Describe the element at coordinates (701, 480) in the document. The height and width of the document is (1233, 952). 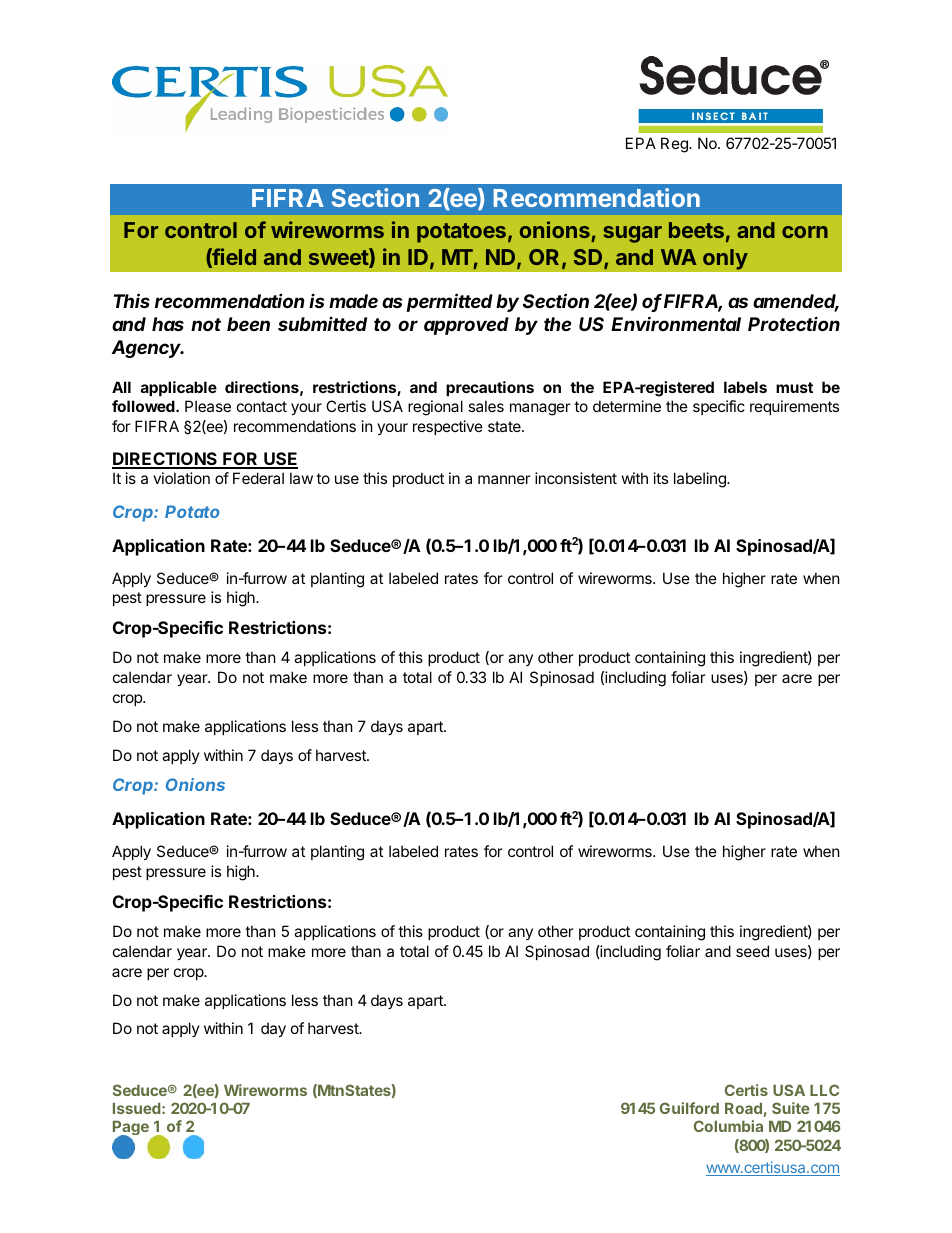
I see `labeling` at that location.
